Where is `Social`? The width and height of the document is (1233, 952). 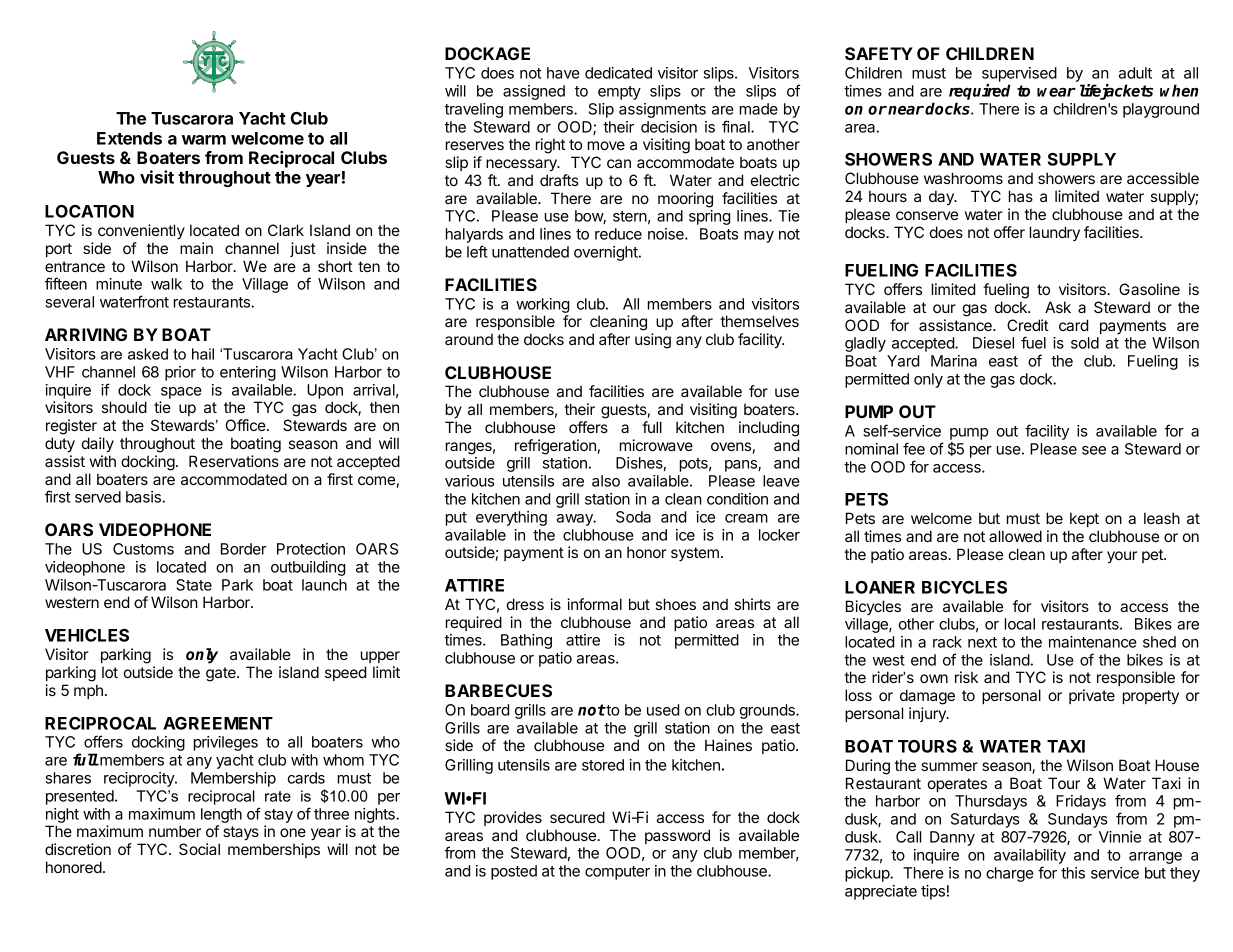
Social is located at coordinates (199, 849).
